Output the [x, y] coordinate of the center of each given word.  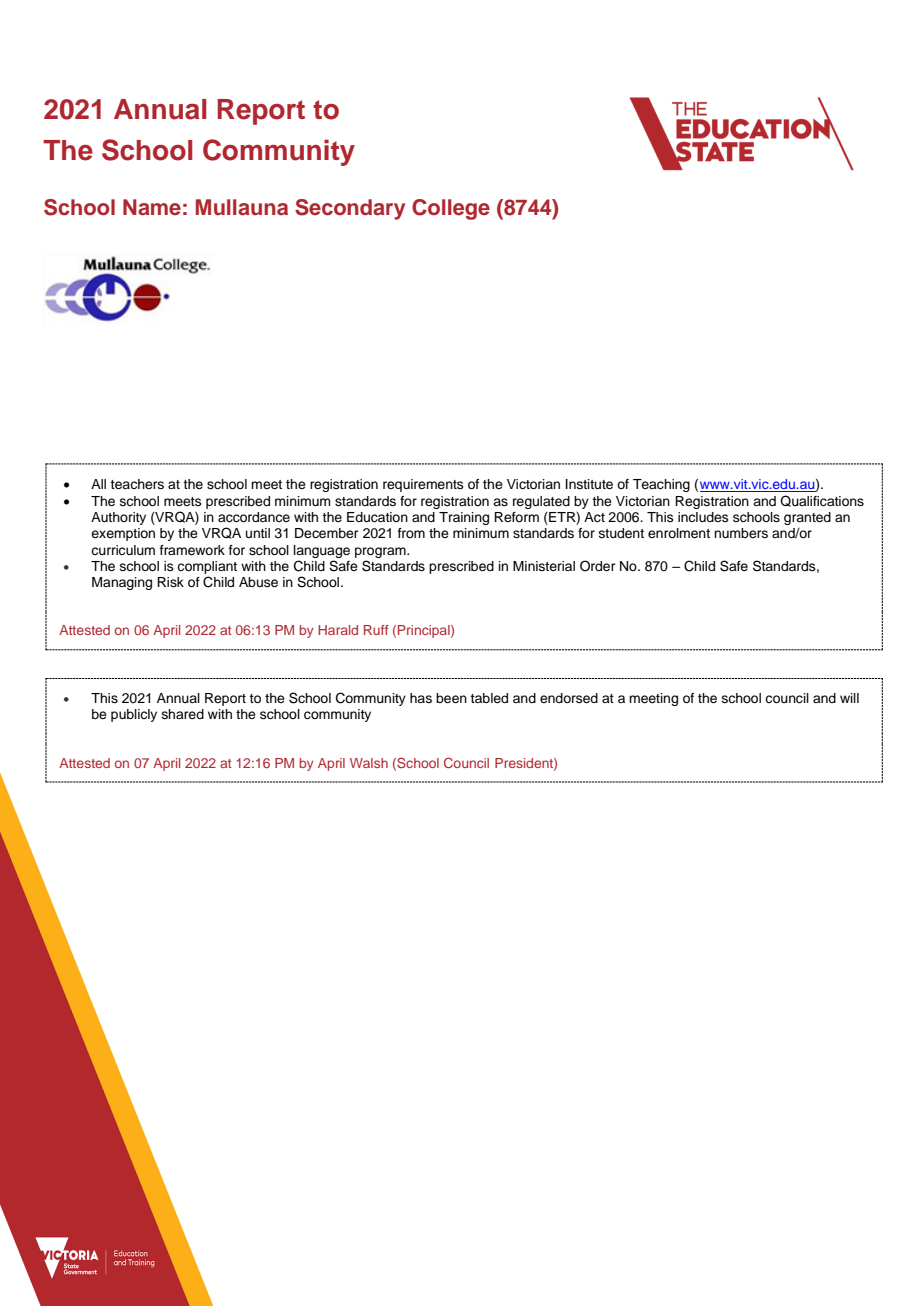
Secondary [350, 209]
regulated [541, 502]
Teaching [661, 485]
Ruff [376, 630]
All [98, 484]
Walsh [369, 763]
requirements [423, 485]
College [451, 209]
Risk [170, 582]
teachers [137, 484]
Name [152, 207]
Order [598, 566]
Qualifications [822, 501]
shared [183, 714]
